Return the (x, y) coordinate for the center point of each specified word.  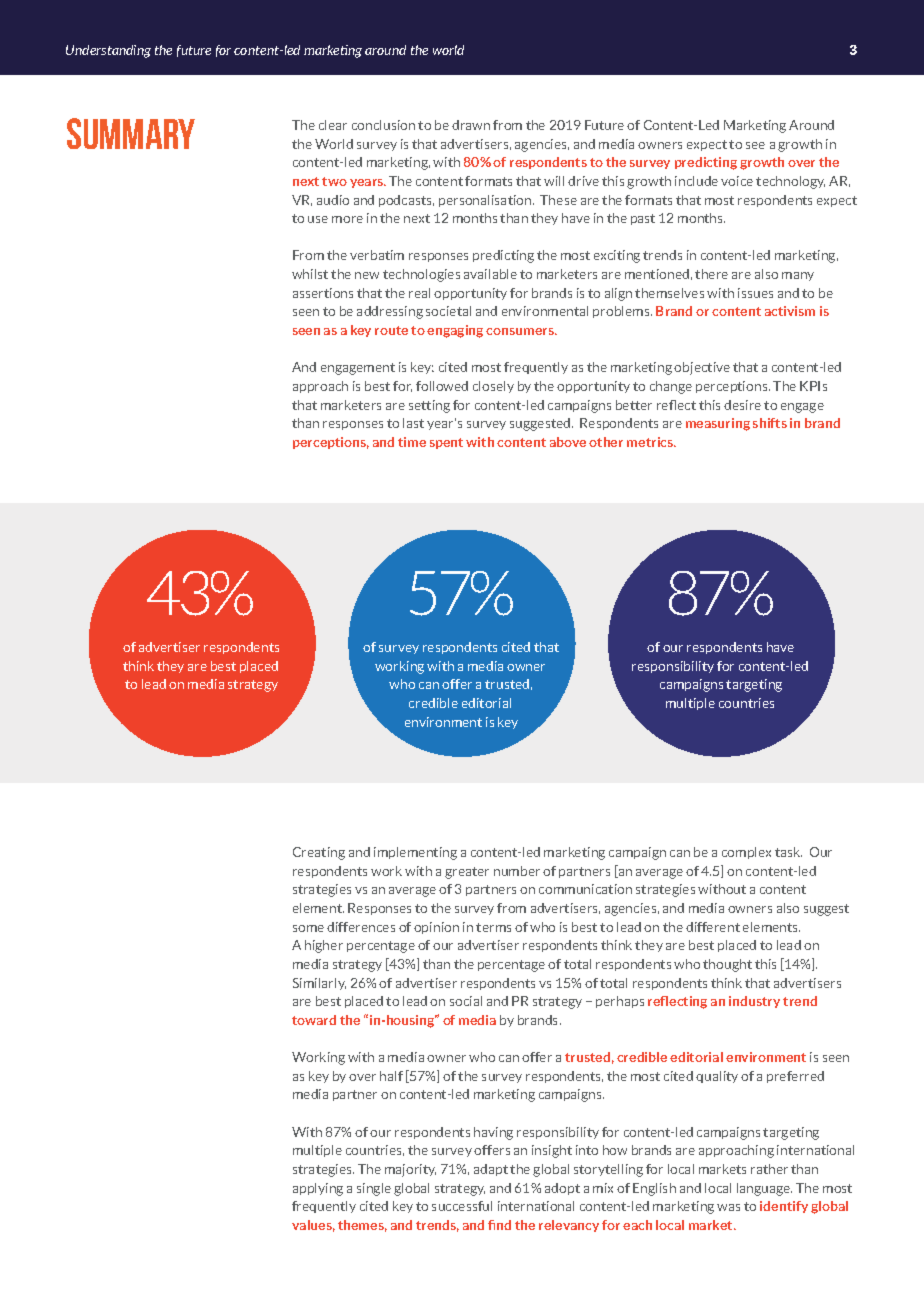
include (696, 181)
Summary (131, 133)
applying (318, 1189)
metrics (651, 442)
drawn (471, 125)
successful (462, 1206)
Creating (319, 853)
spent (446, 443)
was (728, 1207)
